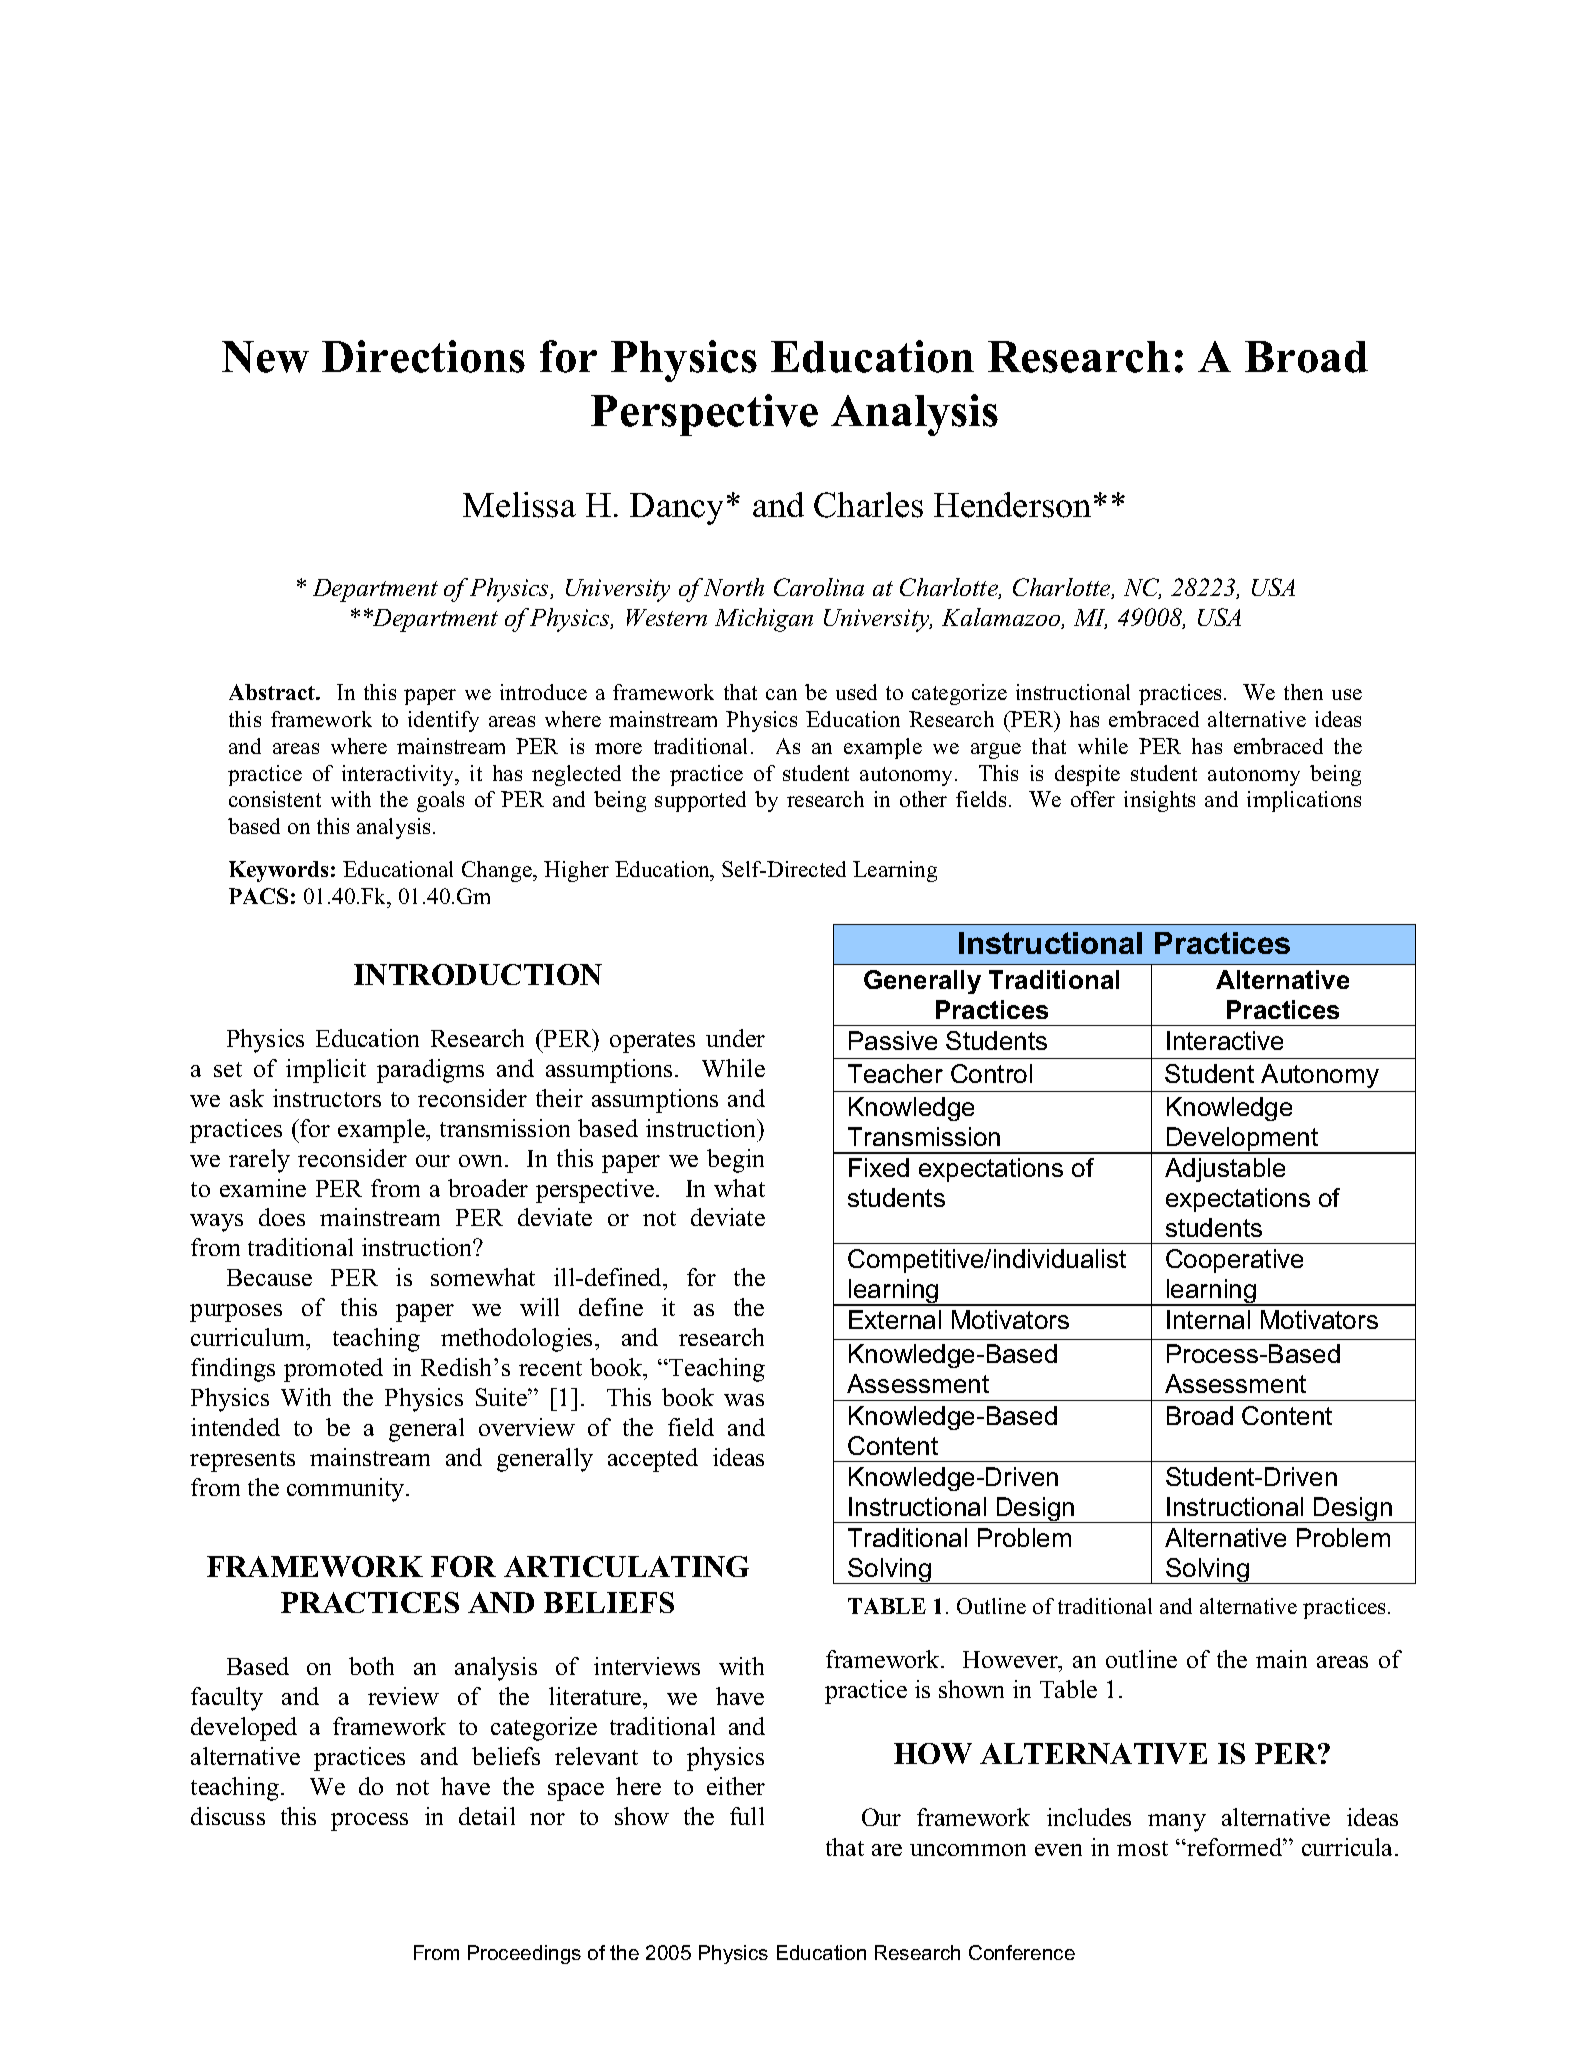 The width and height of the screenshot is (1591, 2059). I want to click on Henderson, so click(1012, 505).
